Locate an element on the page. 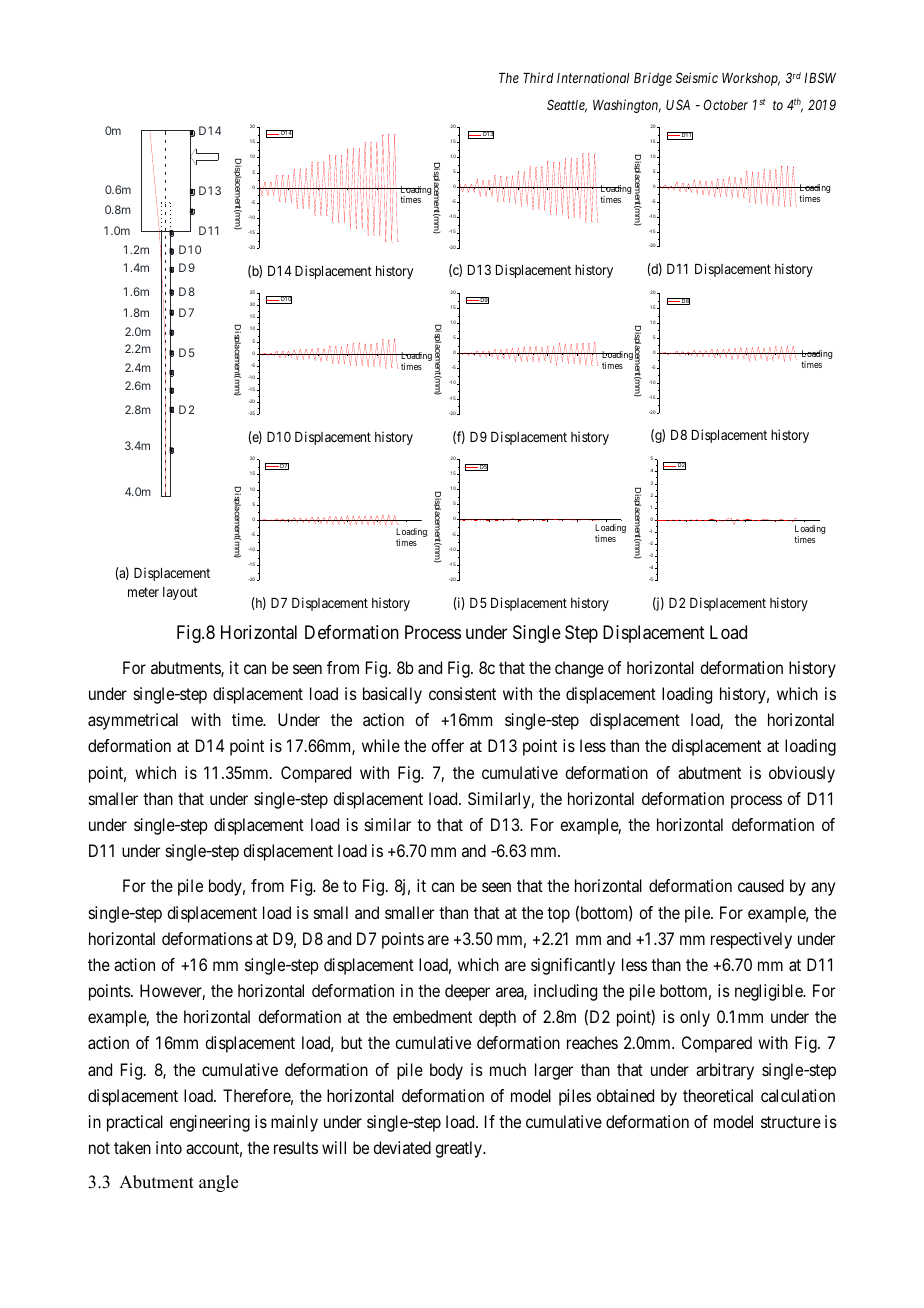 This image has height=1308, width=924. Third is located at coordinates (538, 77).
